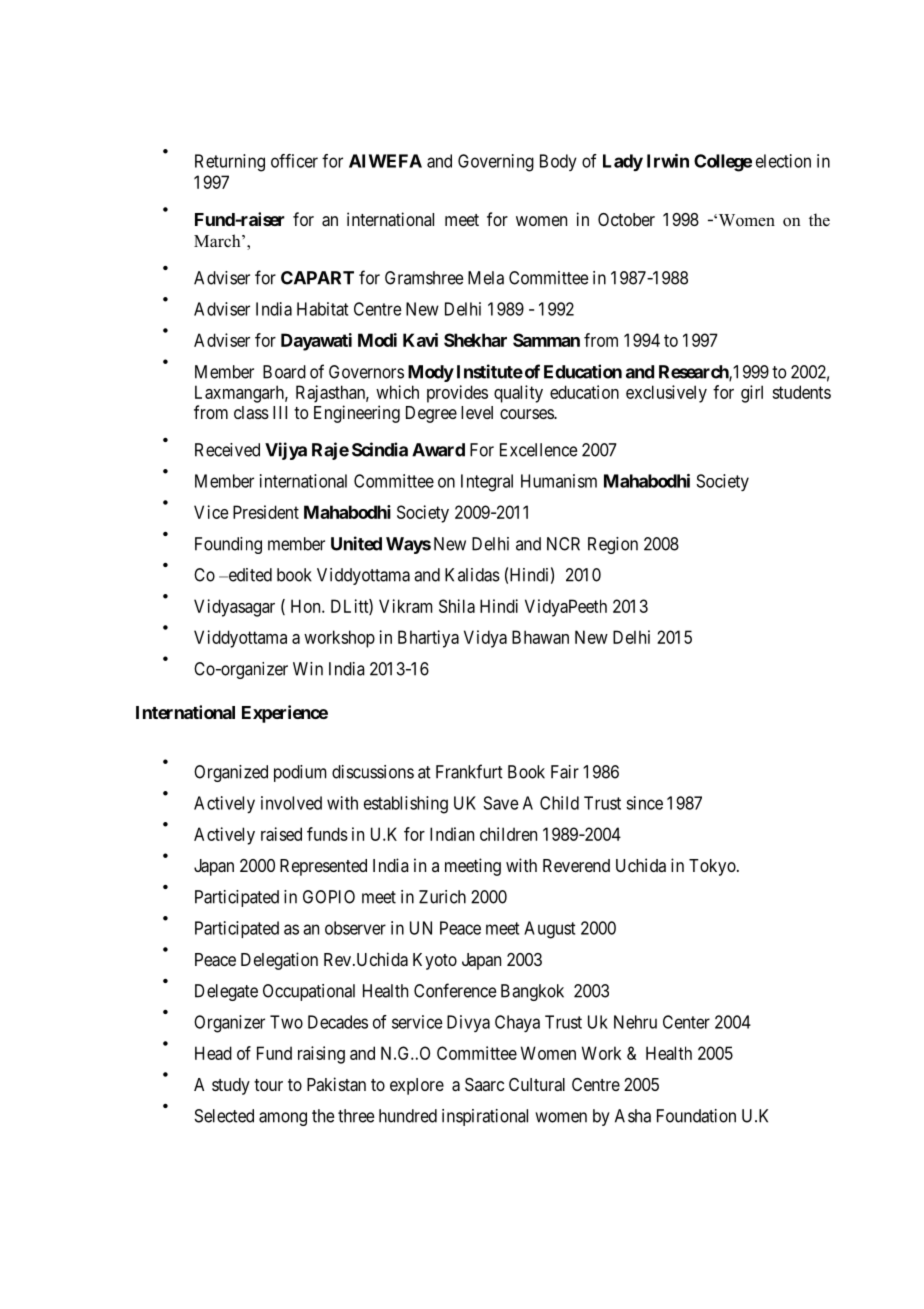  What do you see at coordinates (280, 412) in the document?
I see `III` at bounding box center [280, 412].
